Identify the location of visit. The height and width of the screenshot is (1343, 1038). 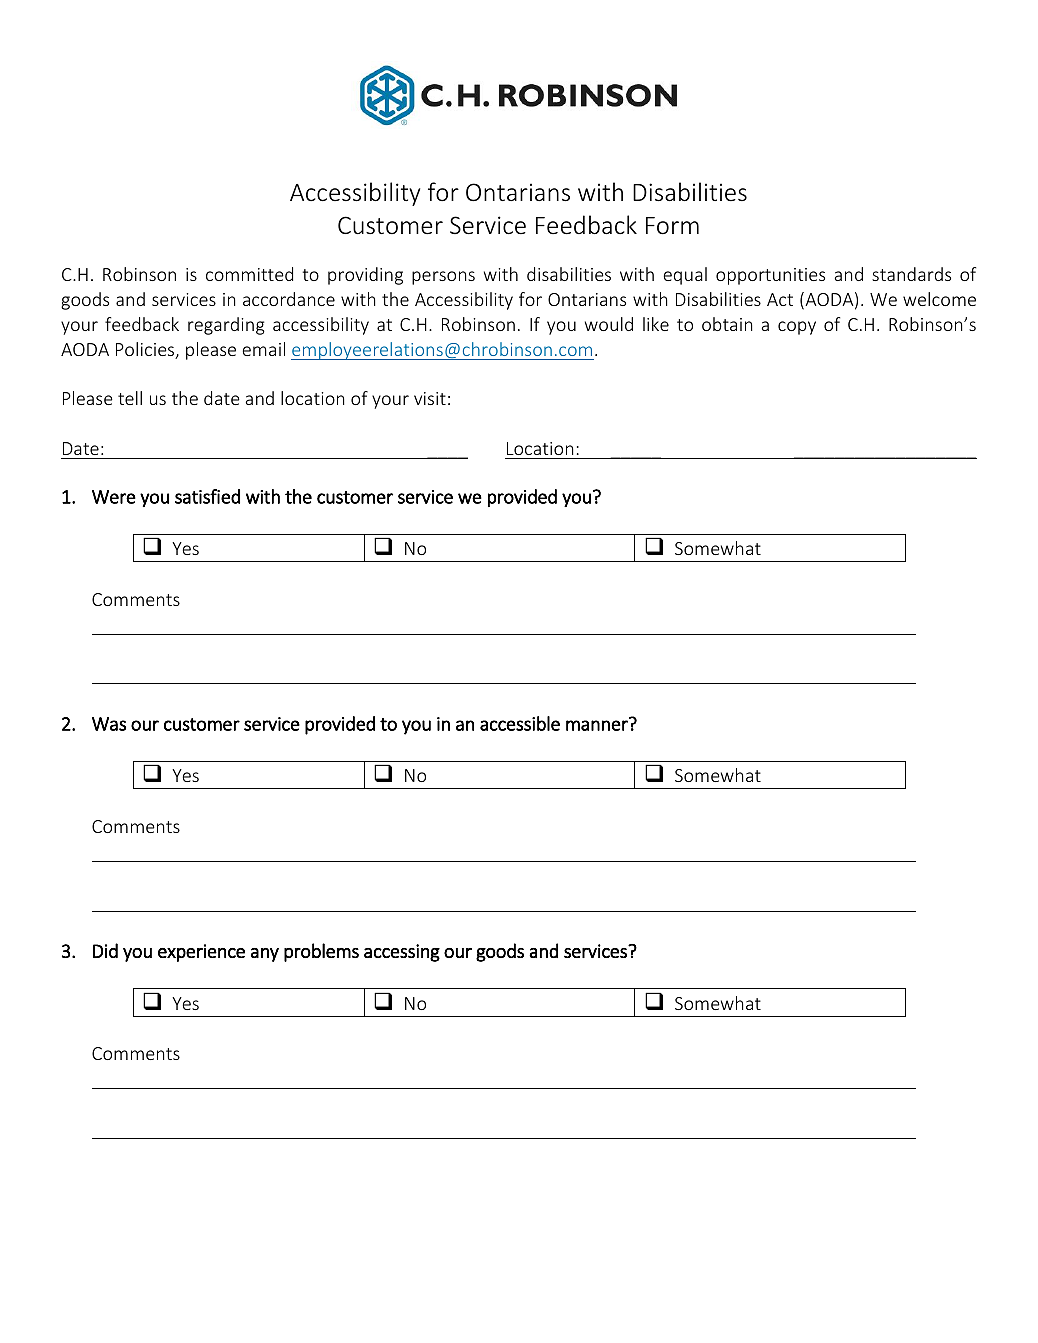
(430, 398).
